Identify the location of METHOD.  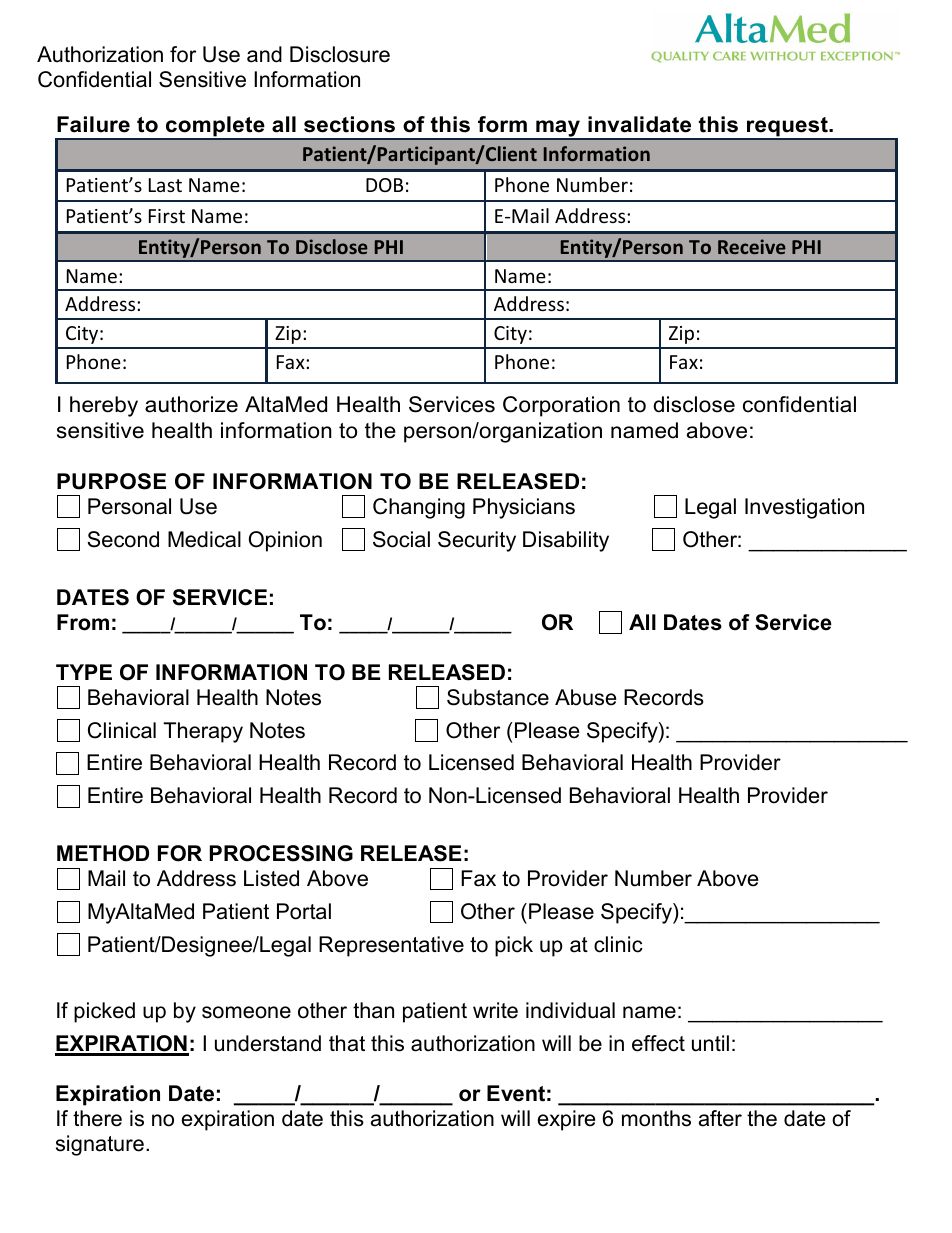
(103, 853).
